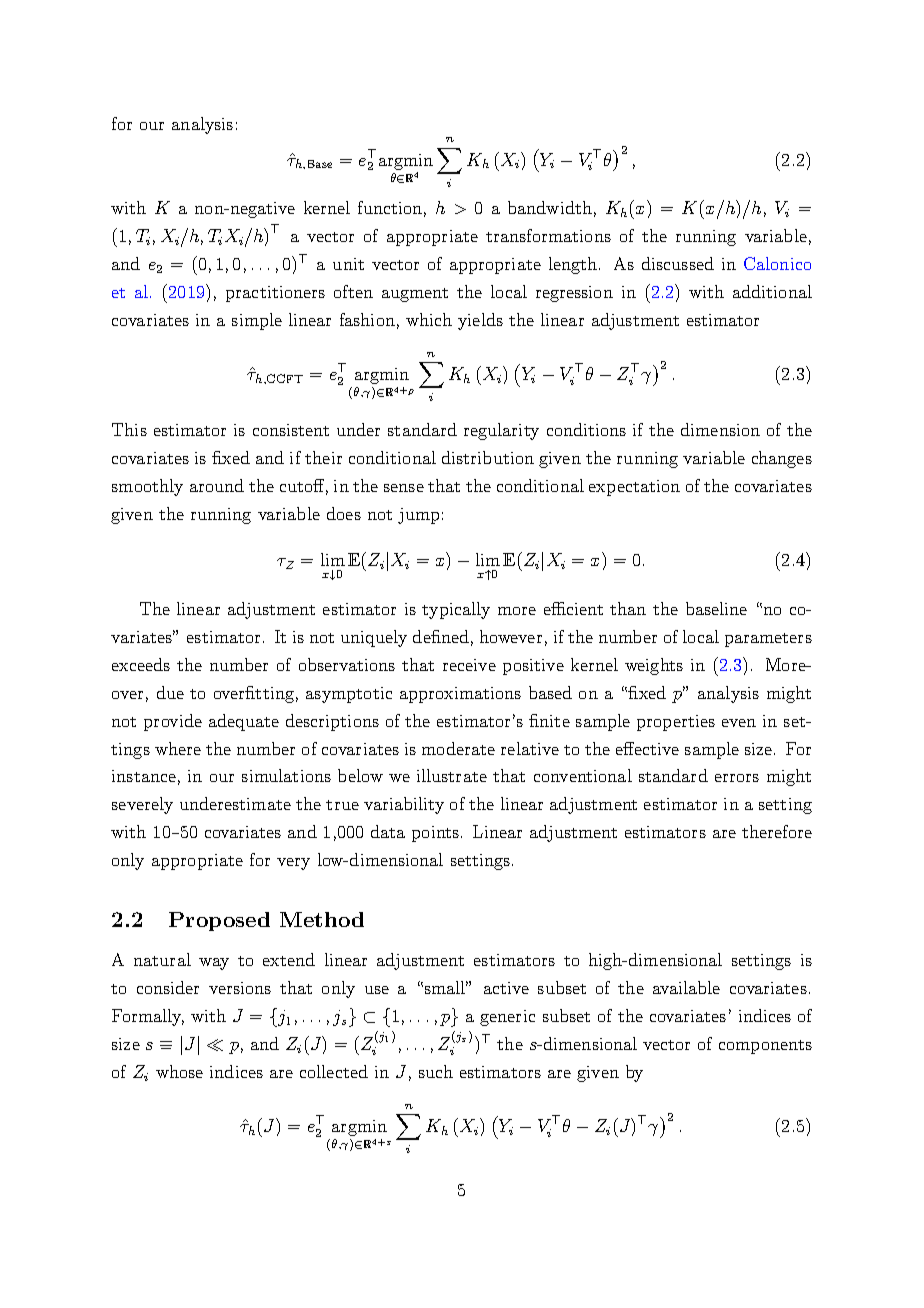  What do you see at coordinates (141, 664) in the document?
I see `exceeds` at bounding box center [141, 664].
